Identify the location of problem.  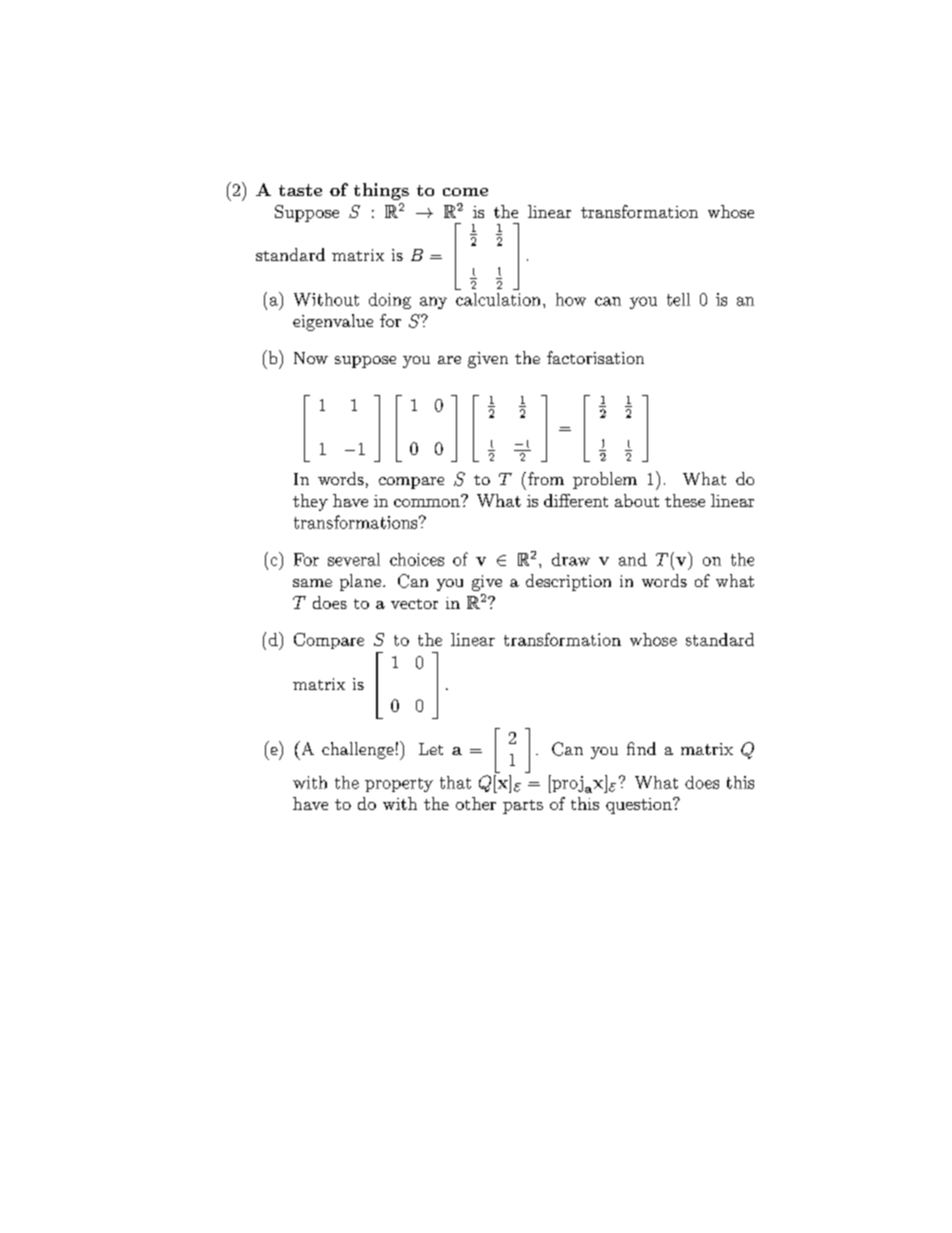
(605, 480).
